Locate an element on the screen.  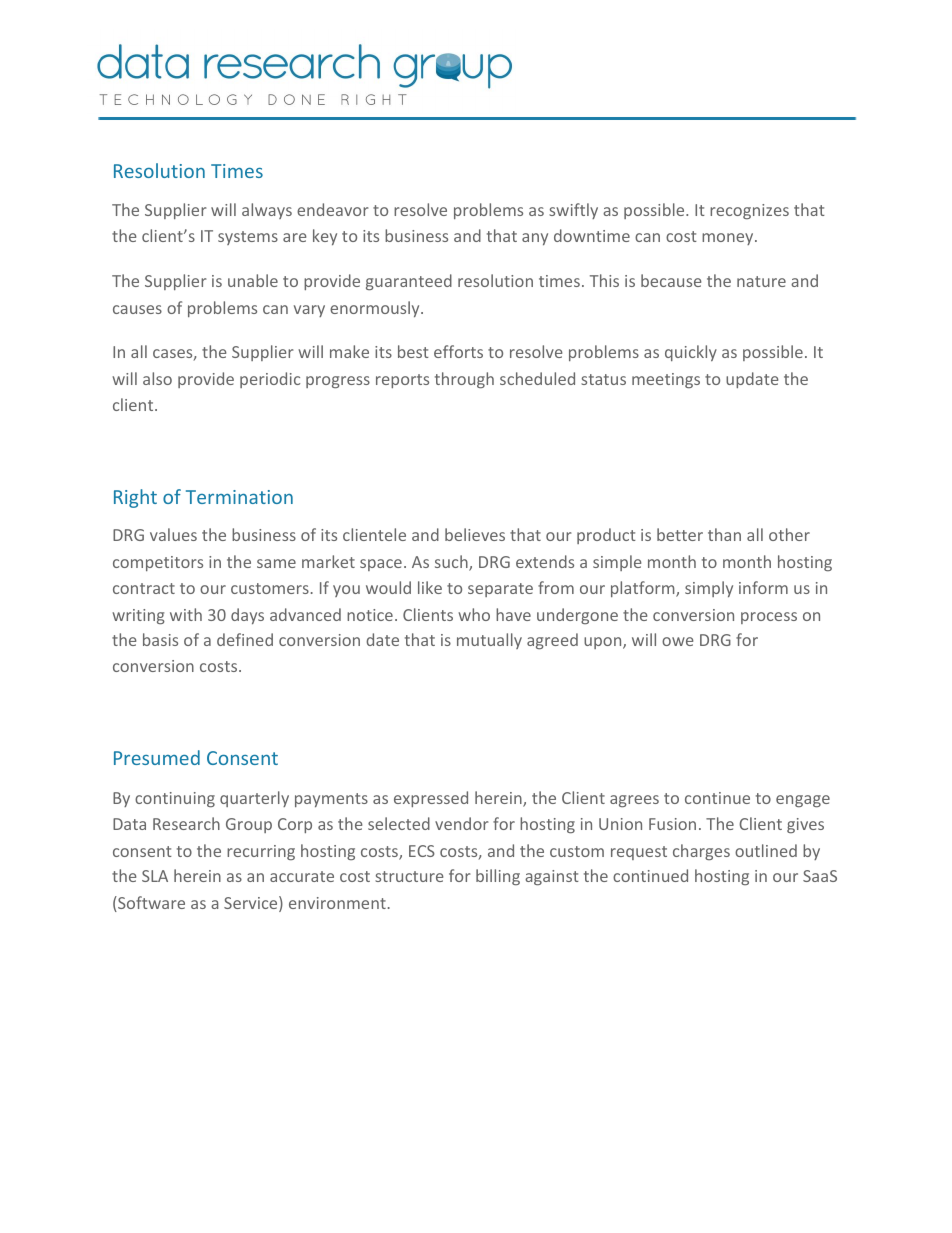
money is located at coordinates (727, 239).
